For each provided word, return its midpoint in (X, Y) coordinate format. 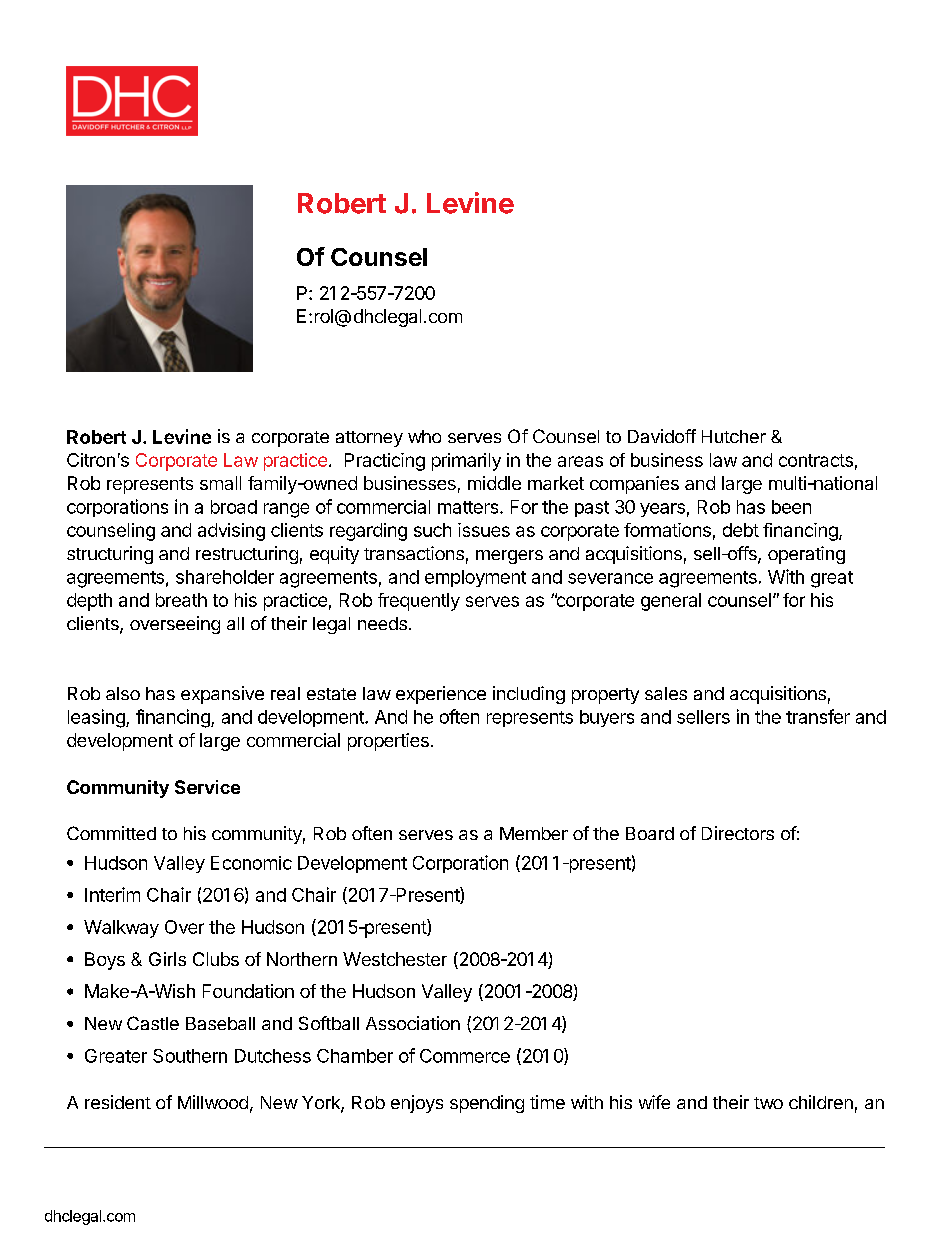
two (768, 1103)
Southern (190, 1056)
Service (207, 787)
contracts (816, 460)
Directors (738, 833)
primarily (466, 462)
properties (388, 742)
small (220, 483)
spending (487, 1104)
